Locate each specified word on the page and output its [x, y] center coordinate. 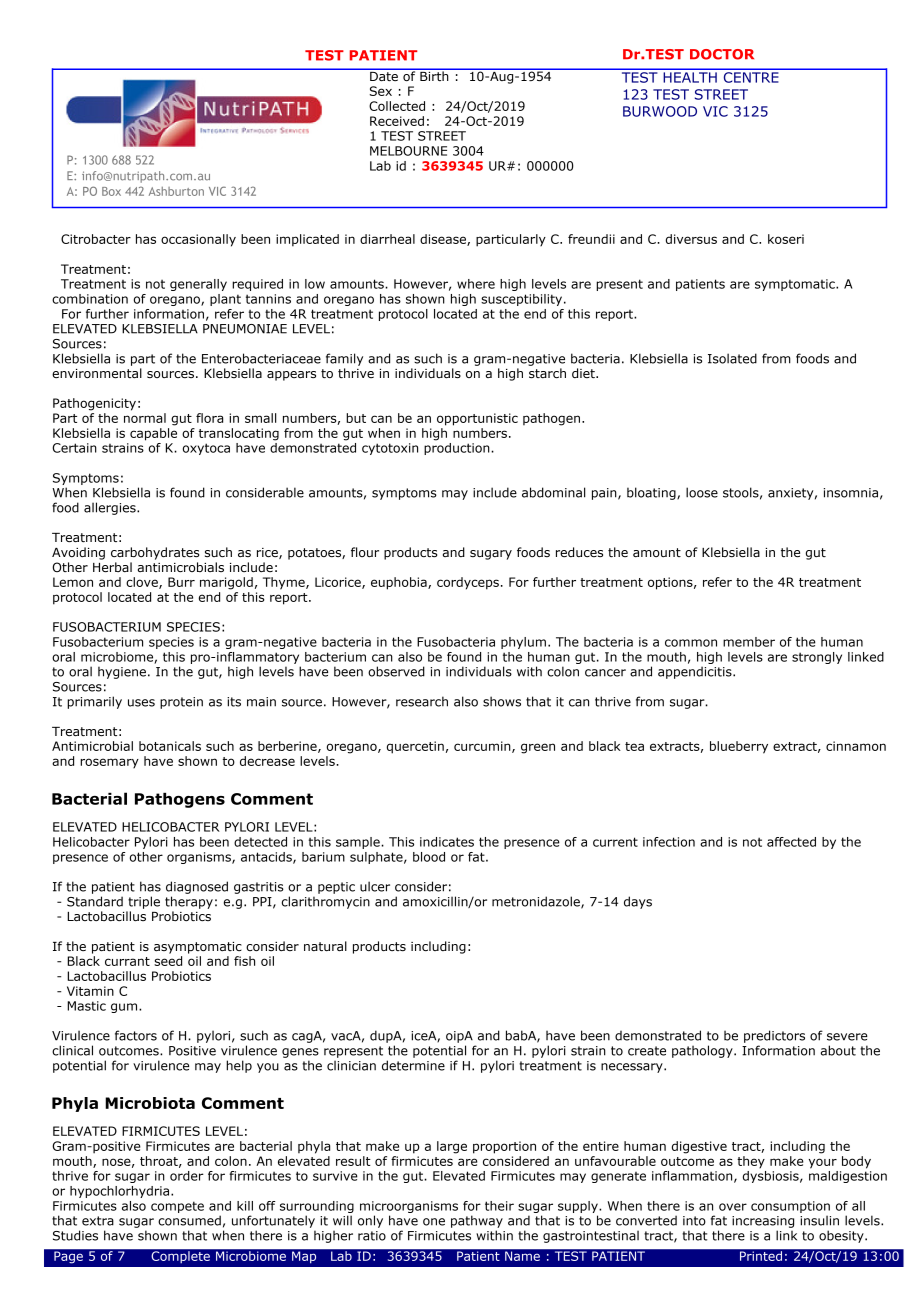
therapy [189, 902]
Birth [434, 75]
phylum [523, 643]
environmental [97, 373]
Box [111, 191]
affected [791, 842]
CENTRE [751, 77]
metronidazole [537, 902]
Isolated [732, 358]
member [749, 642]
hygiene [122, 672]
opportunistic [477, 419]
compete [177, 1207]
